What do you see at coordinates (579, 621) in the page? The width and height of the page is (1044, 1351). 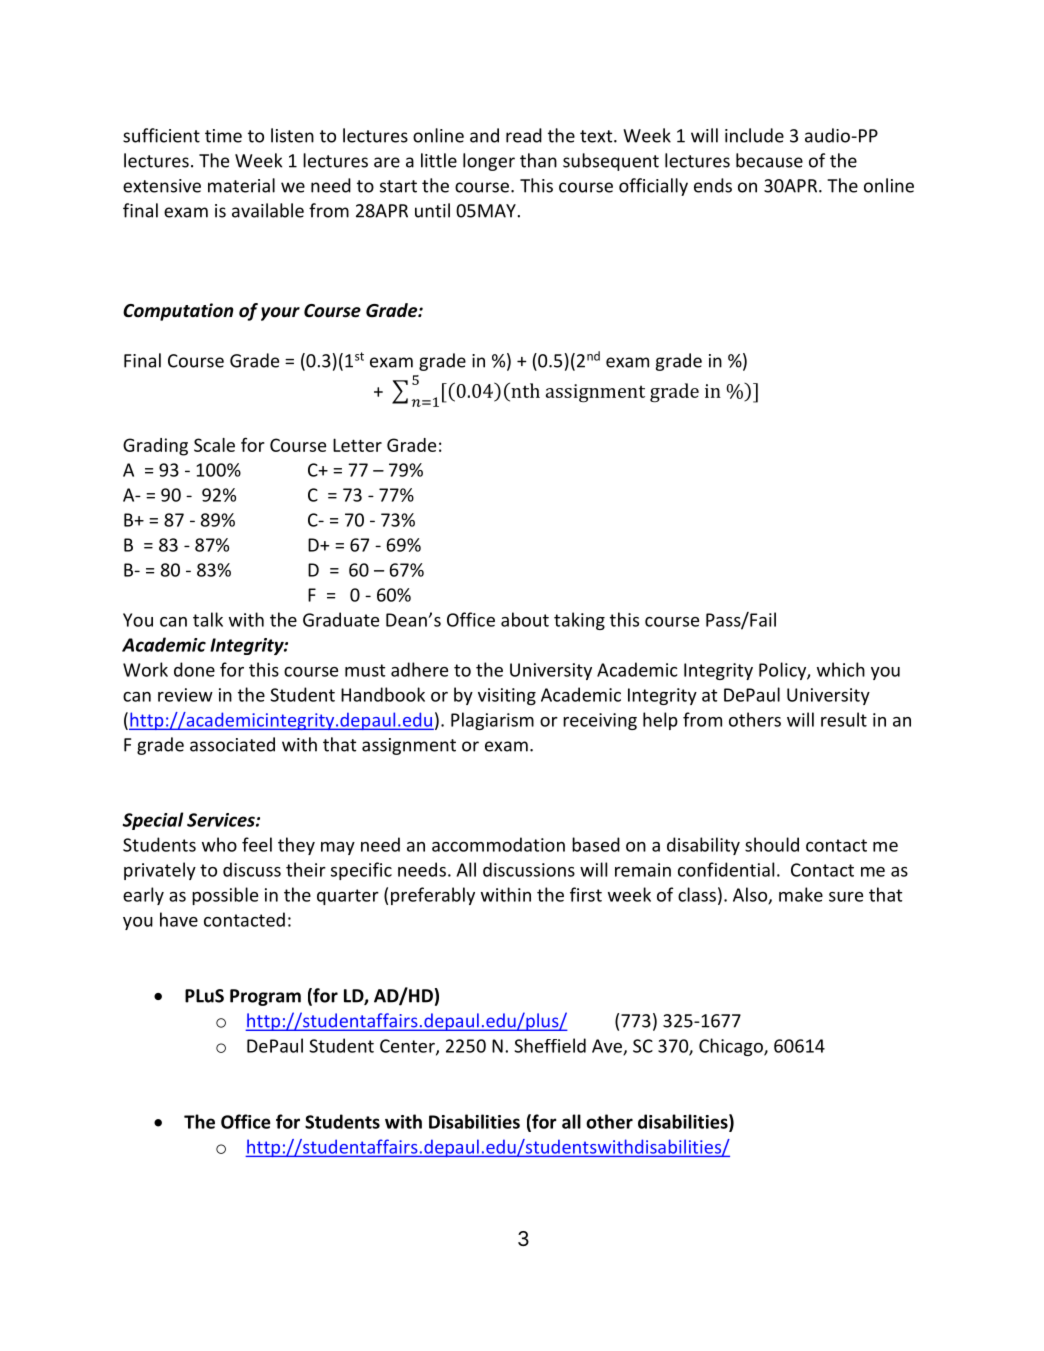 I see `taking` at bounding box center [579, 621].
